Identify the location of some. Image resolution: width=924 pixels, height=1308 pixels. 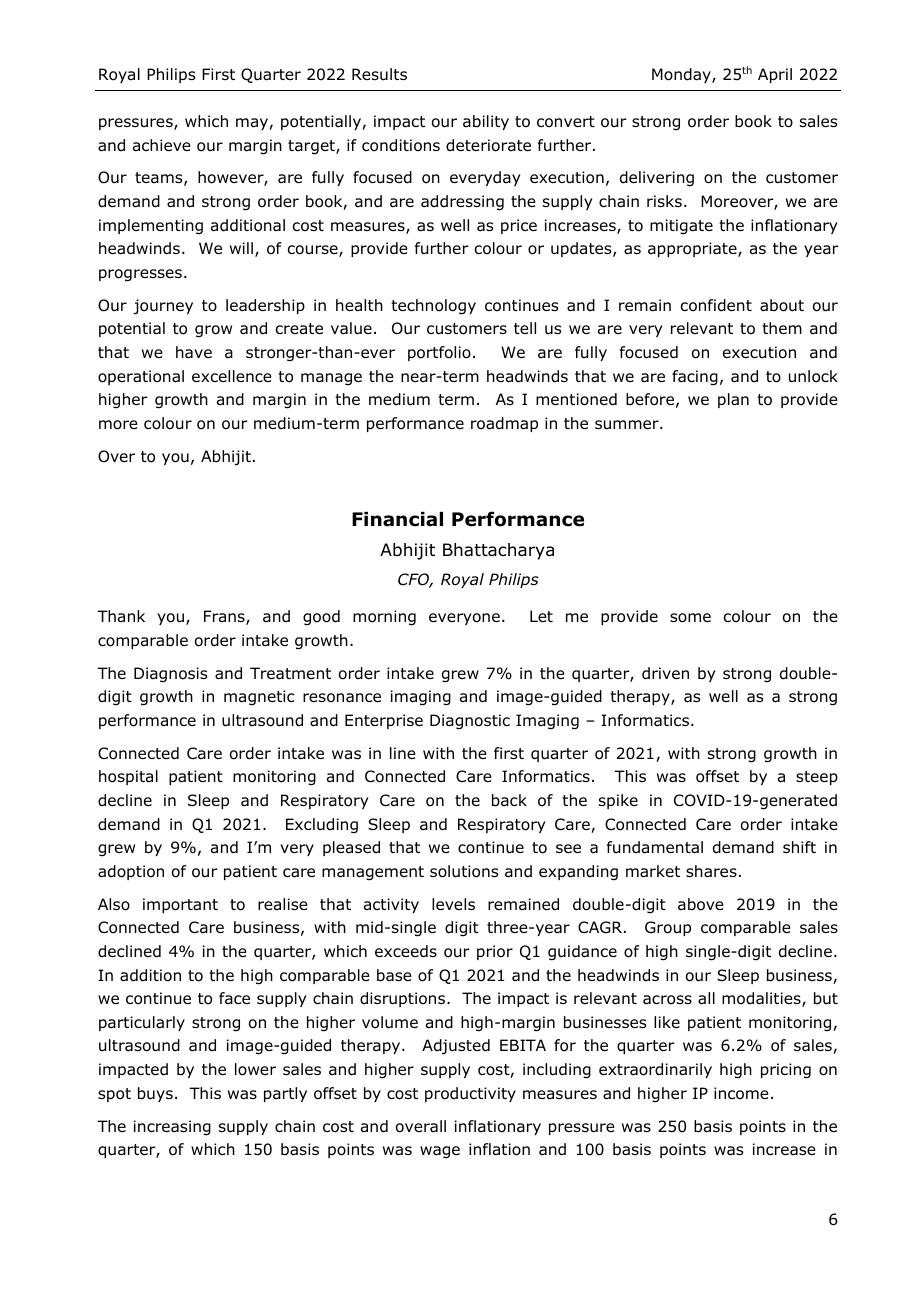
(690, 618).
